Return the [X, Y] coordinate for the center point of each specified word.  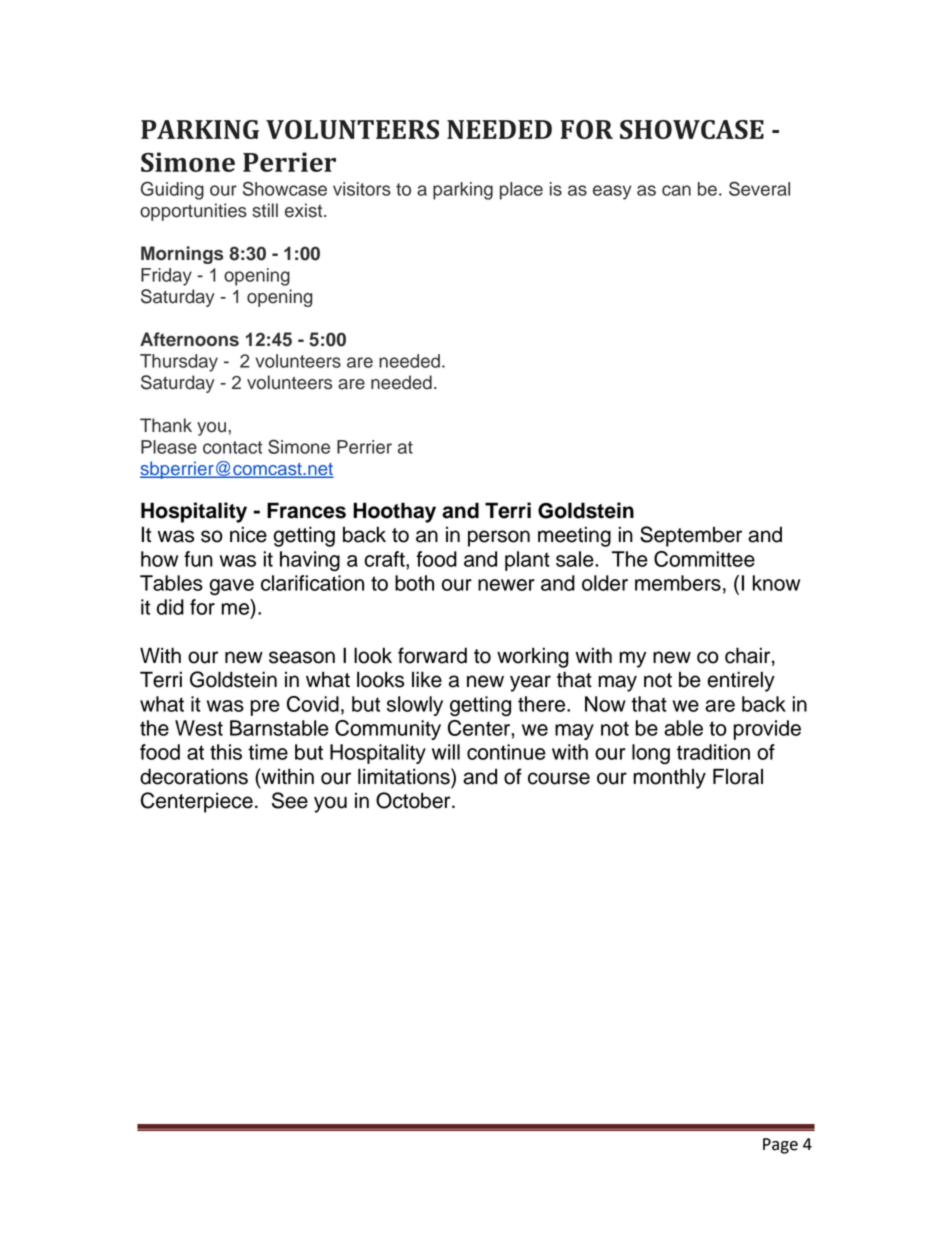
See [290, 800]
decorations [194, 776]
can [676, 190]
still [265, 210]
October [414, 800]
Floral [738, 776]
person [499, 538]
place [521, 191]
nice [248, 534]
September [691, 536]
